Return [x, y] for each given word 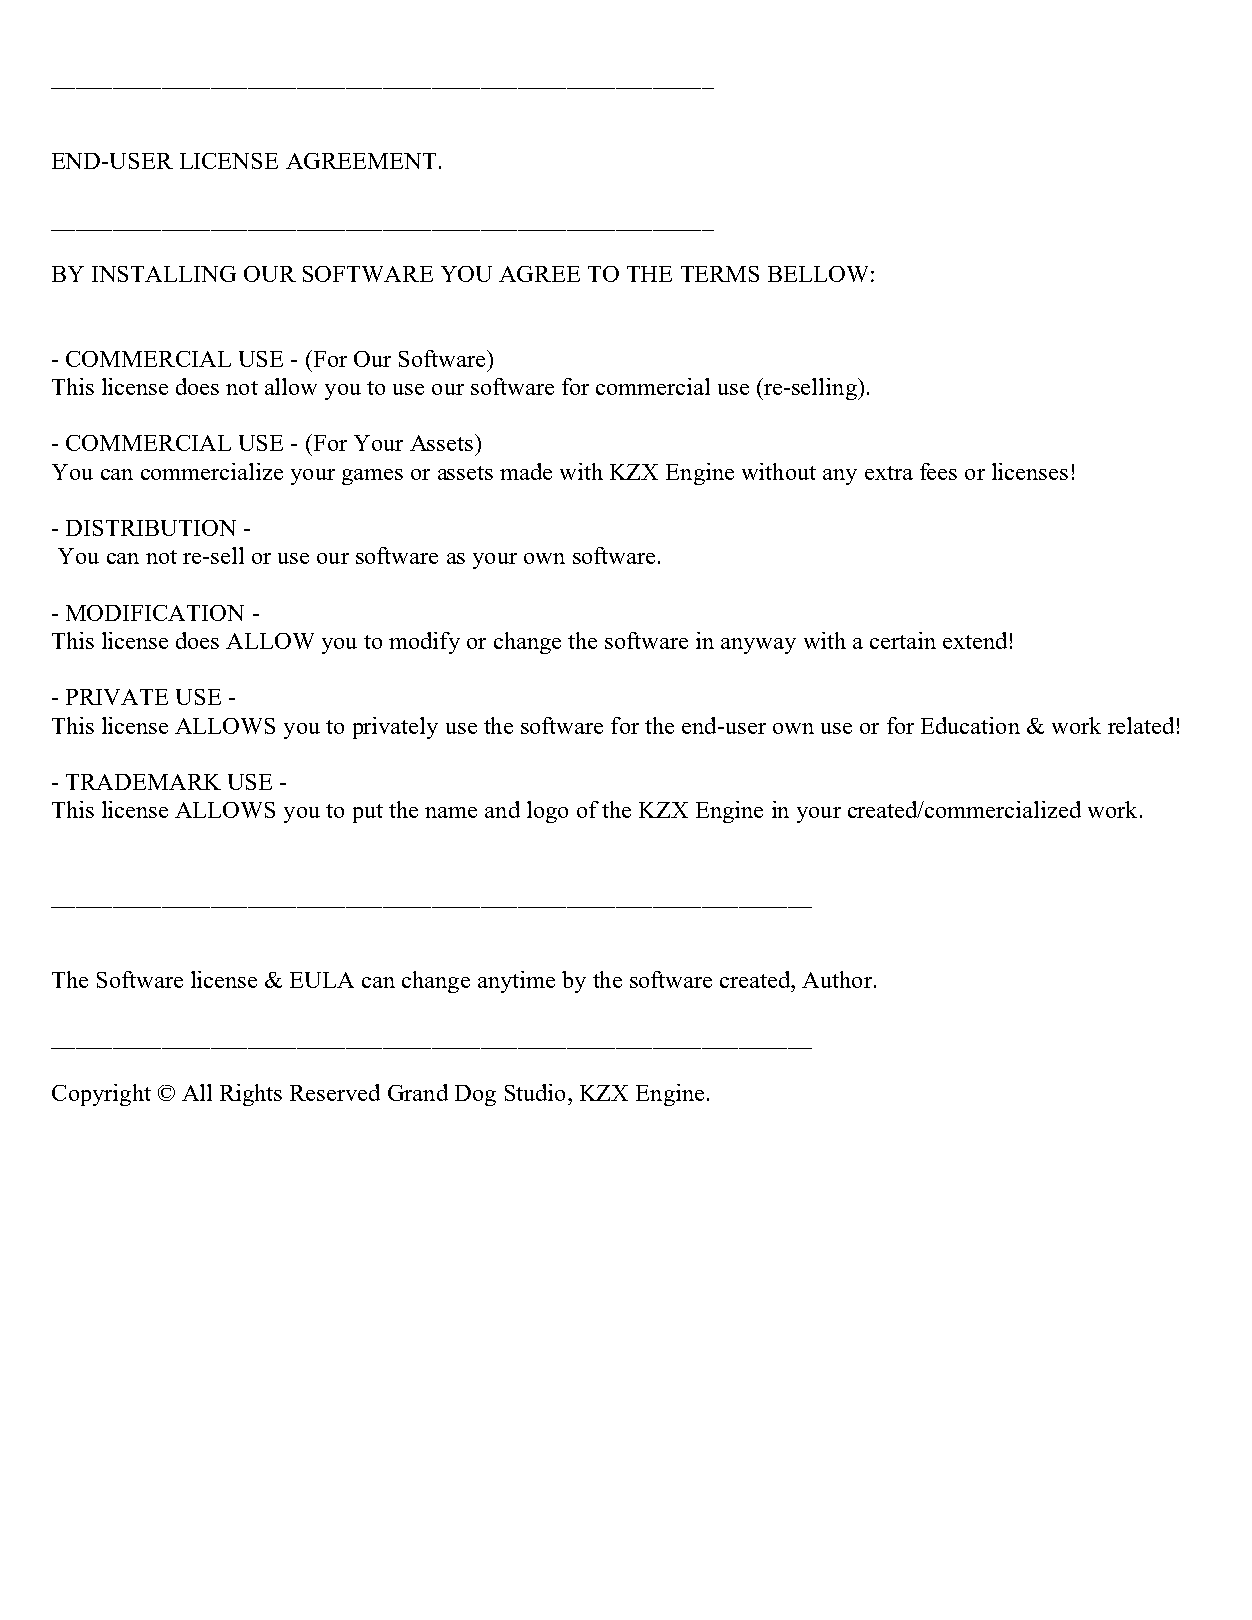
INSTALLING [164, 274]
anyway [758, 646]
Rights [251, 1095]
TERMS [720, 274]
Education [970, 725]
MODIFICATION [155, 613]
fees [938, 471]
